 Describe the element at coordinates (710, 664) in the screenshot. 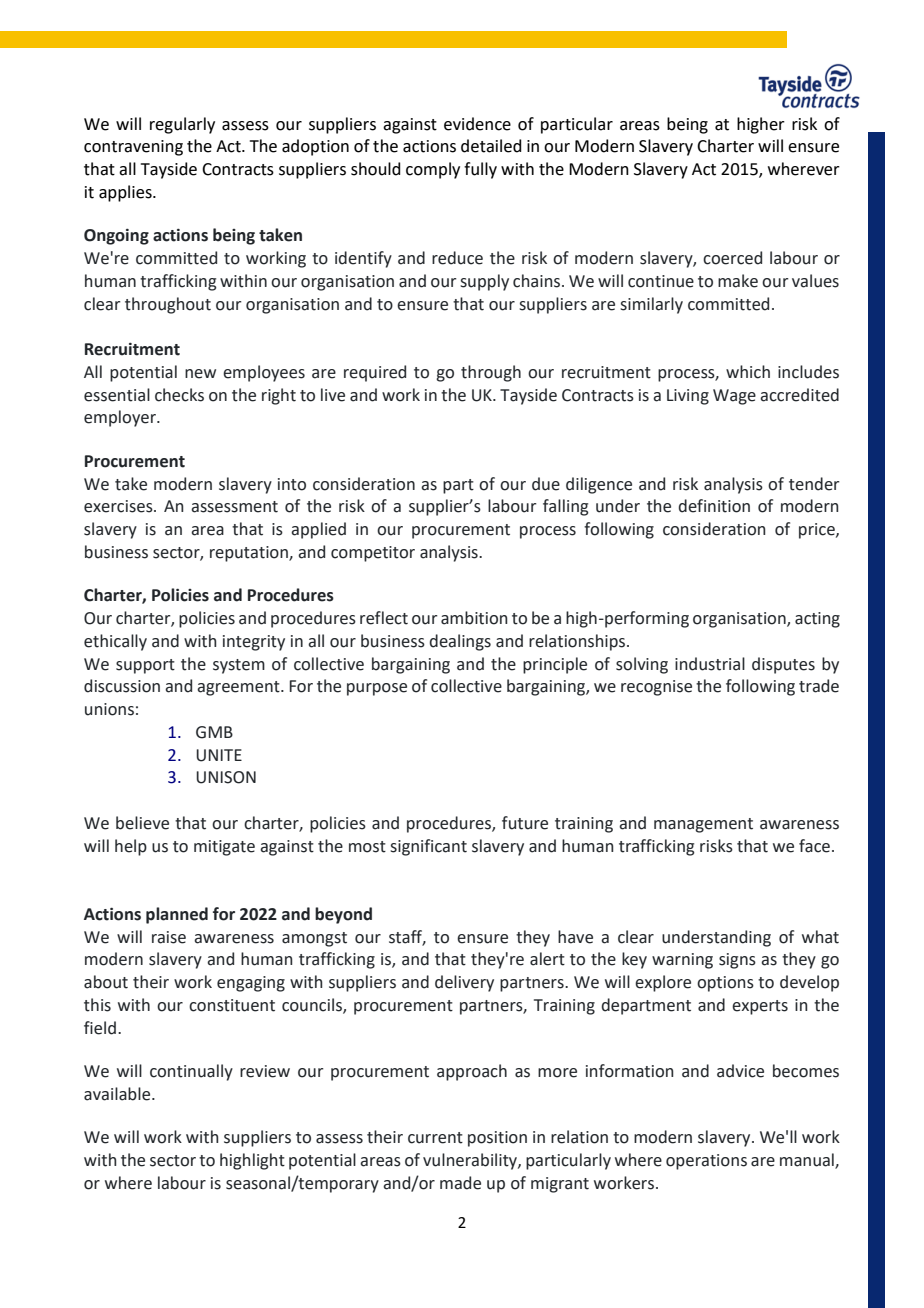

I see `industrial` at that location.
